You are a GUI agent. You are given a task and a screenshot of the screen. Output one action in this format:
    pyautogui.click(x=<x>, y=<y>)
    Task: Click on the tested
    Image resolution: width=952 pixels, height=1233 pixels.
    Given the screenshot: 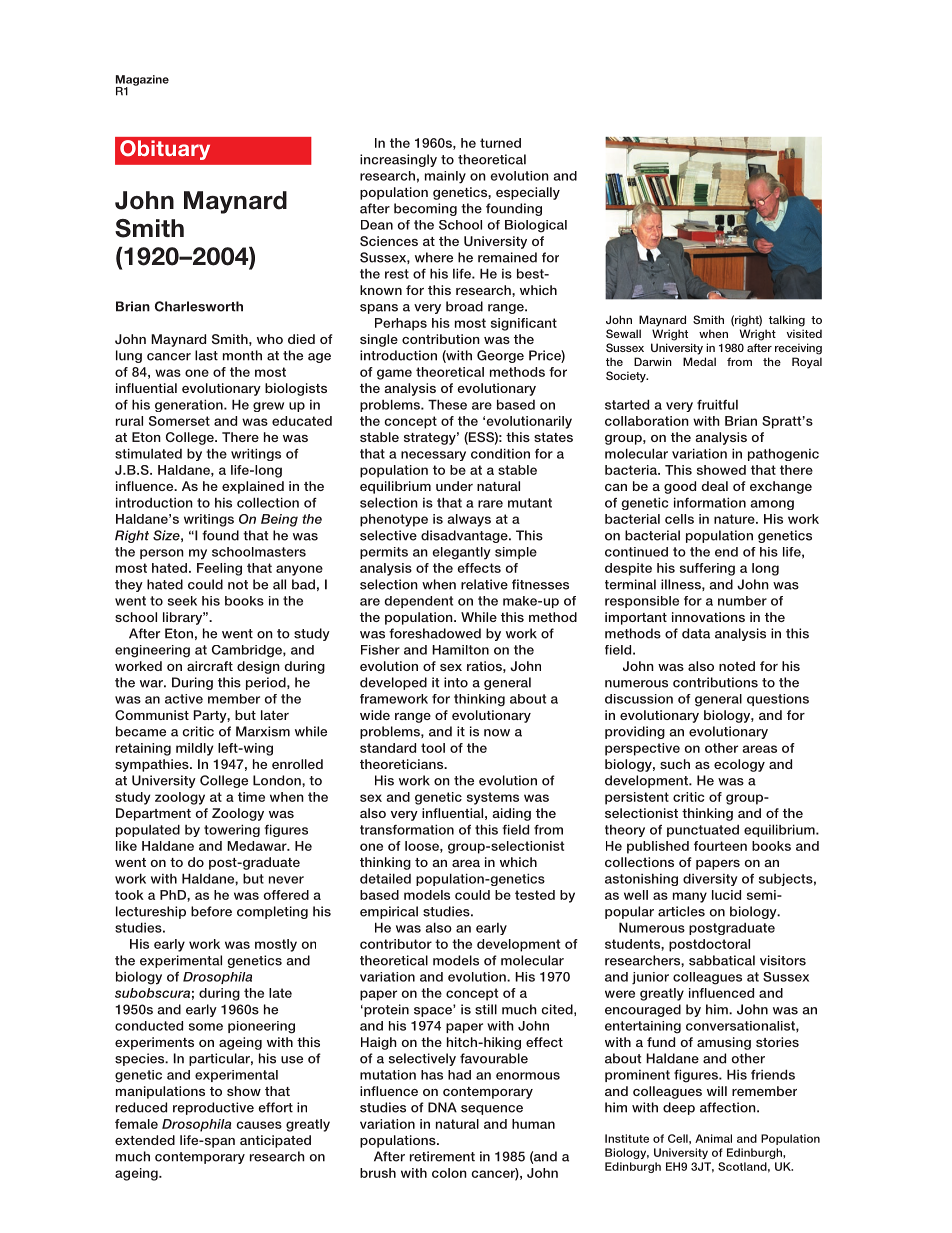 What is the action you would take?
    pyautogui.click(x=535, y=895)
